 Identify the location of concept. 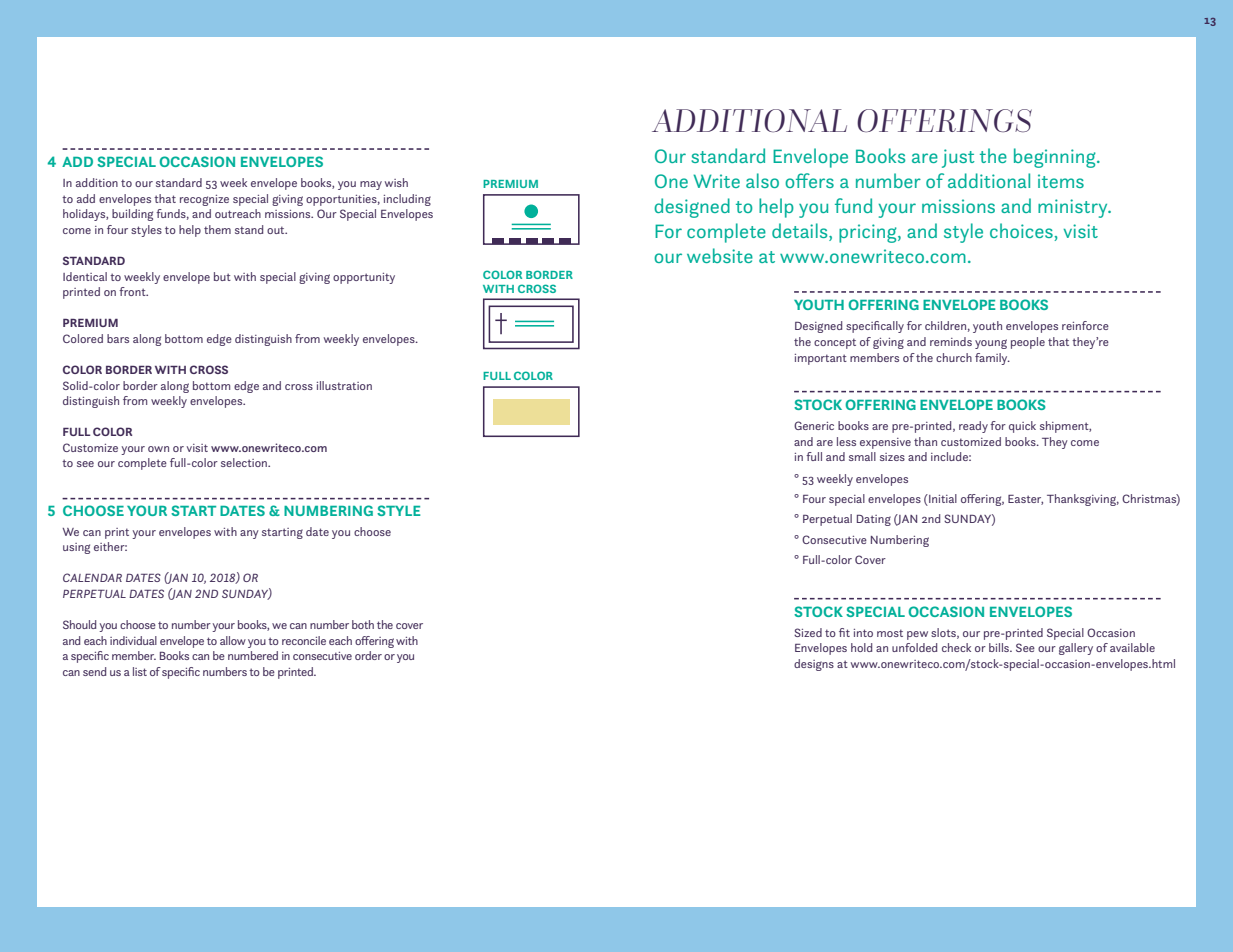
(835, 343).
